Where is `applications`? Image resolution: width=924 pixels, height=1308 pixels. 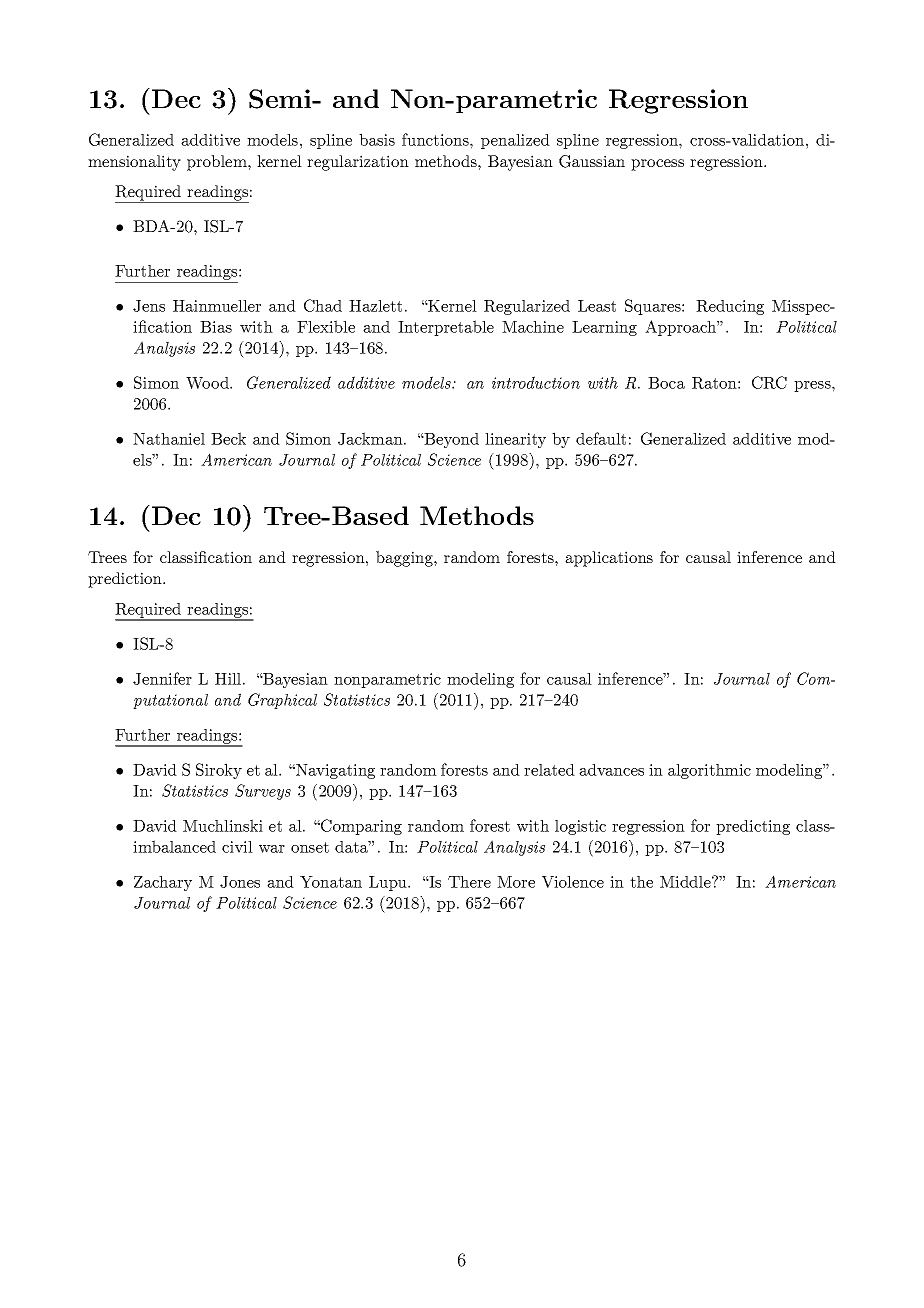 applications is located at coordinates (609, 559).
